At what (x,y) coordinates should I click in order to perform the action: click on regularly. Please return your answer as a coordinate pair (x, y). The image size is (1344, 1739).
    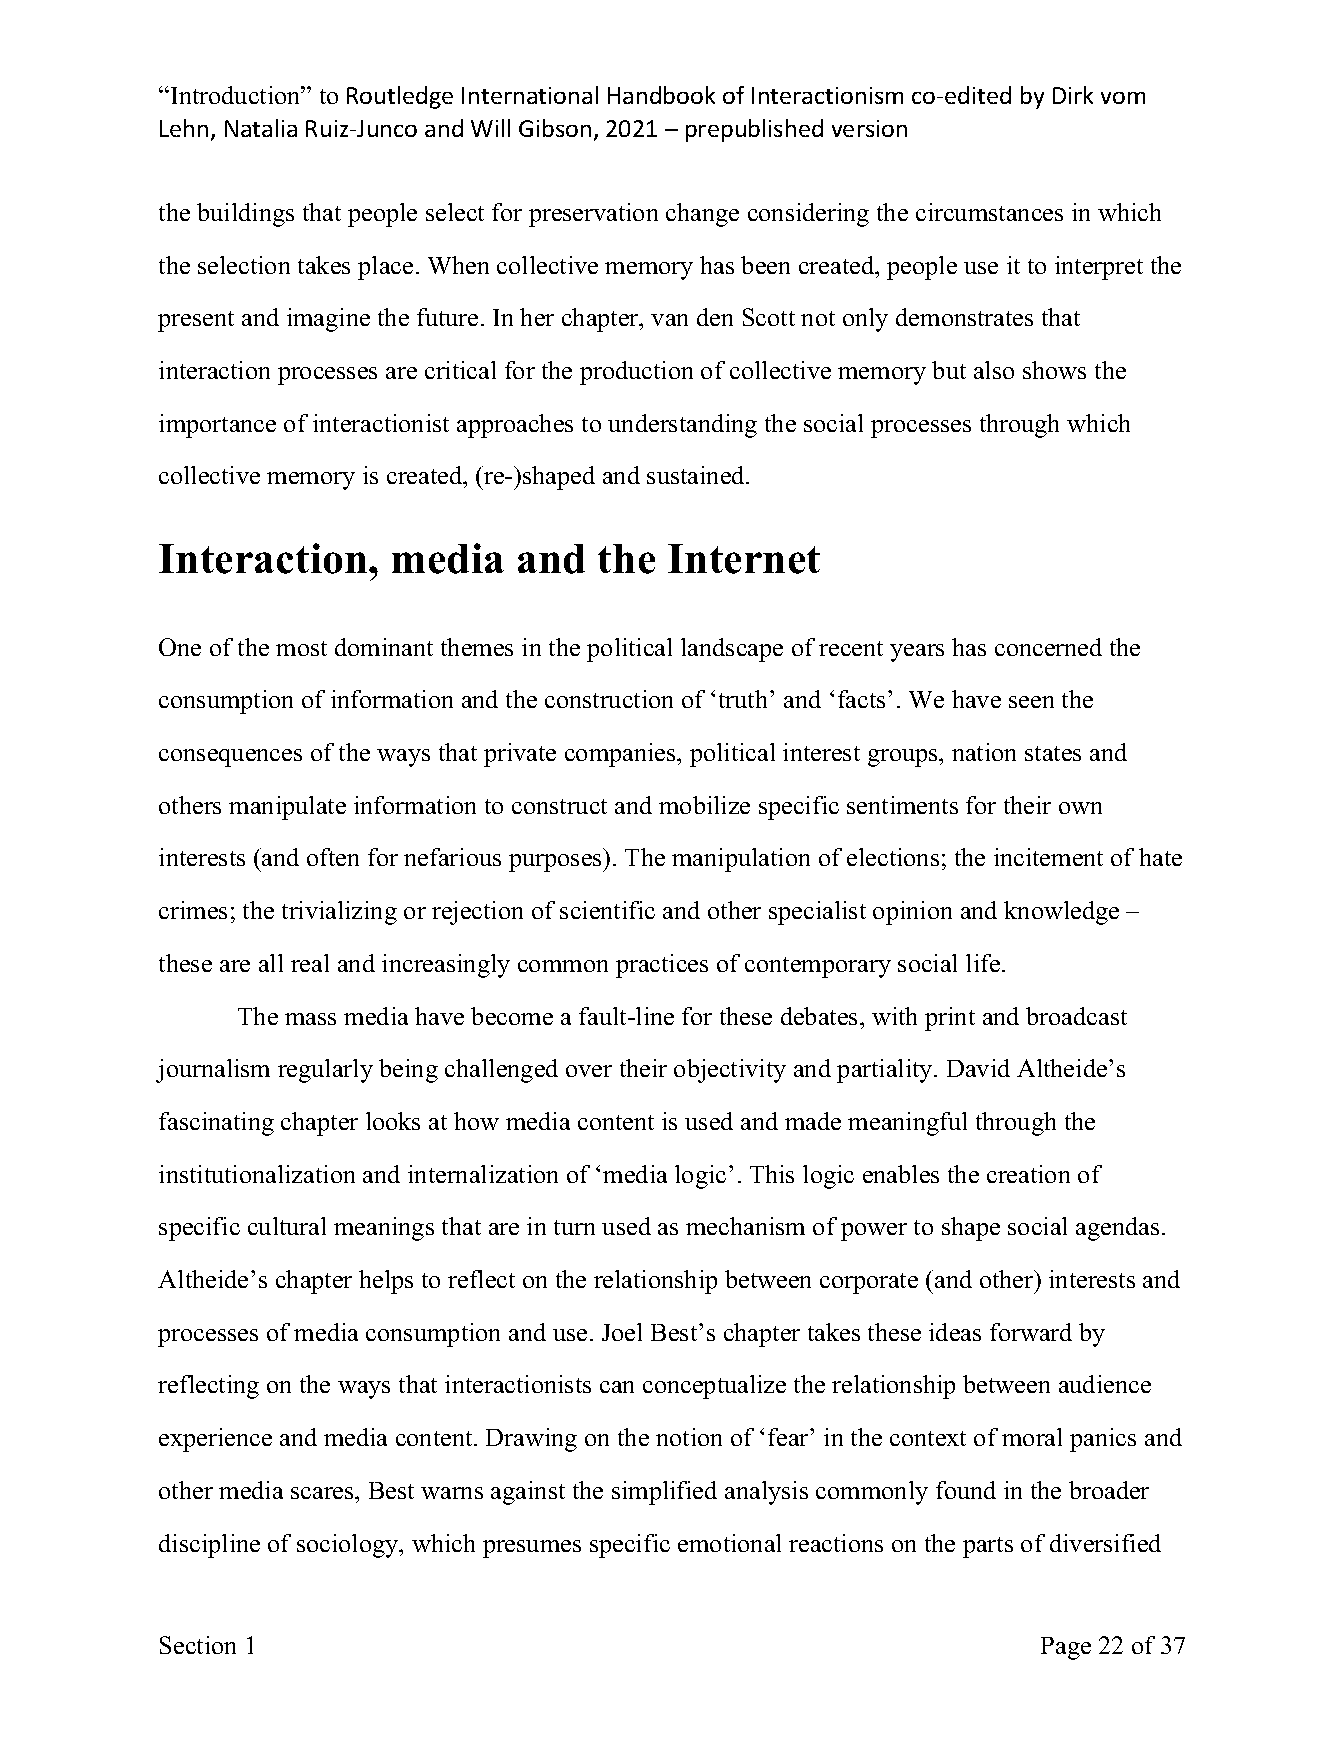
    Looking at the image, I should click on (325, 1071).
